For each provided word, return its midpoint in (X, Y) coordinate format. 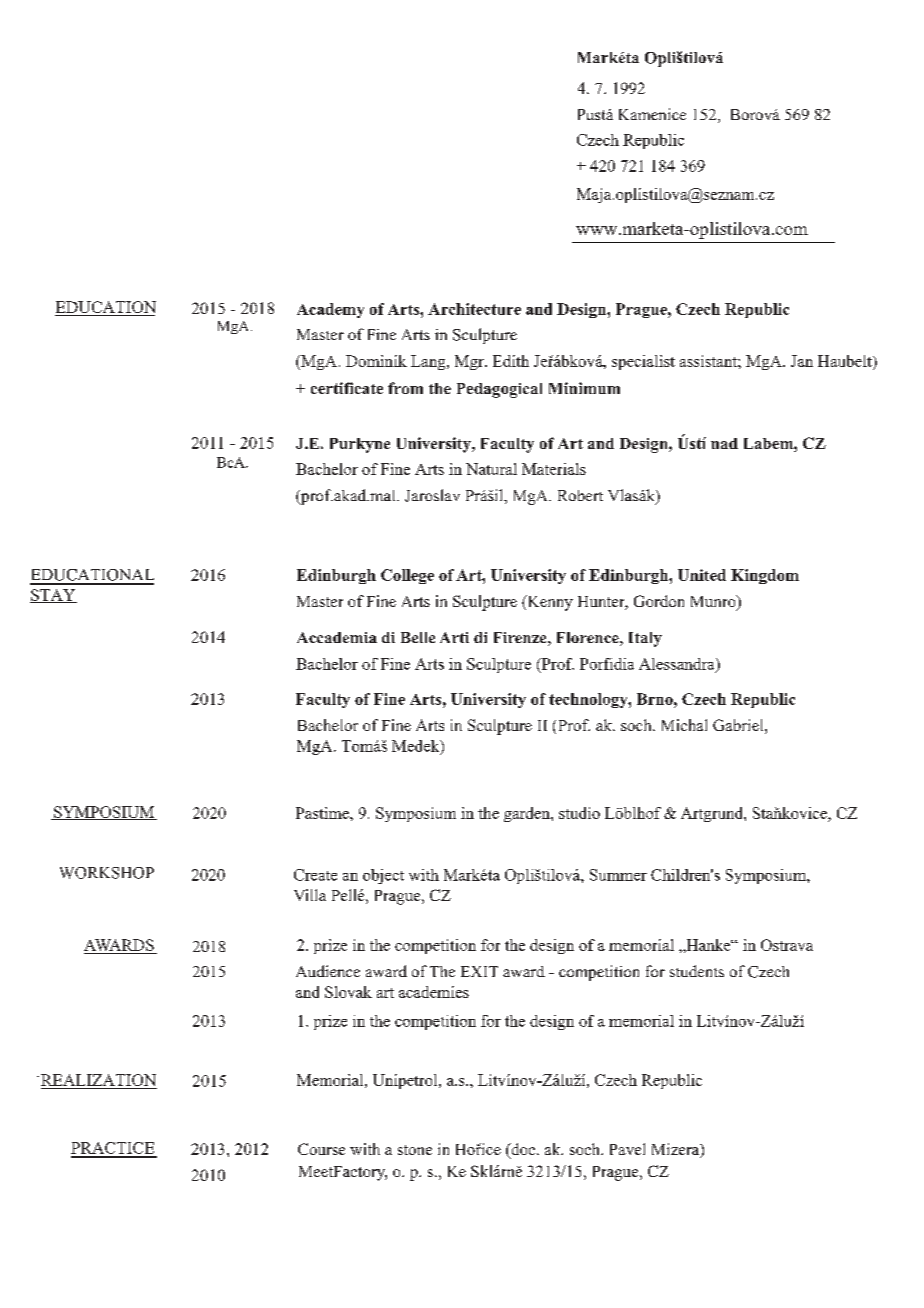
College (407, 576)
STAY (53, 596)
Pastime (323, 813)
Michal (684, 725)
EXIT (479, 971)
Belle (418, 637)
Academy (330, 310)
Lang (429, 362)
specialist (643, 362)
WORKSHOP (107, 873)
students (697, 971)
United (702, 575)
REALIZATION (99, 1081)
